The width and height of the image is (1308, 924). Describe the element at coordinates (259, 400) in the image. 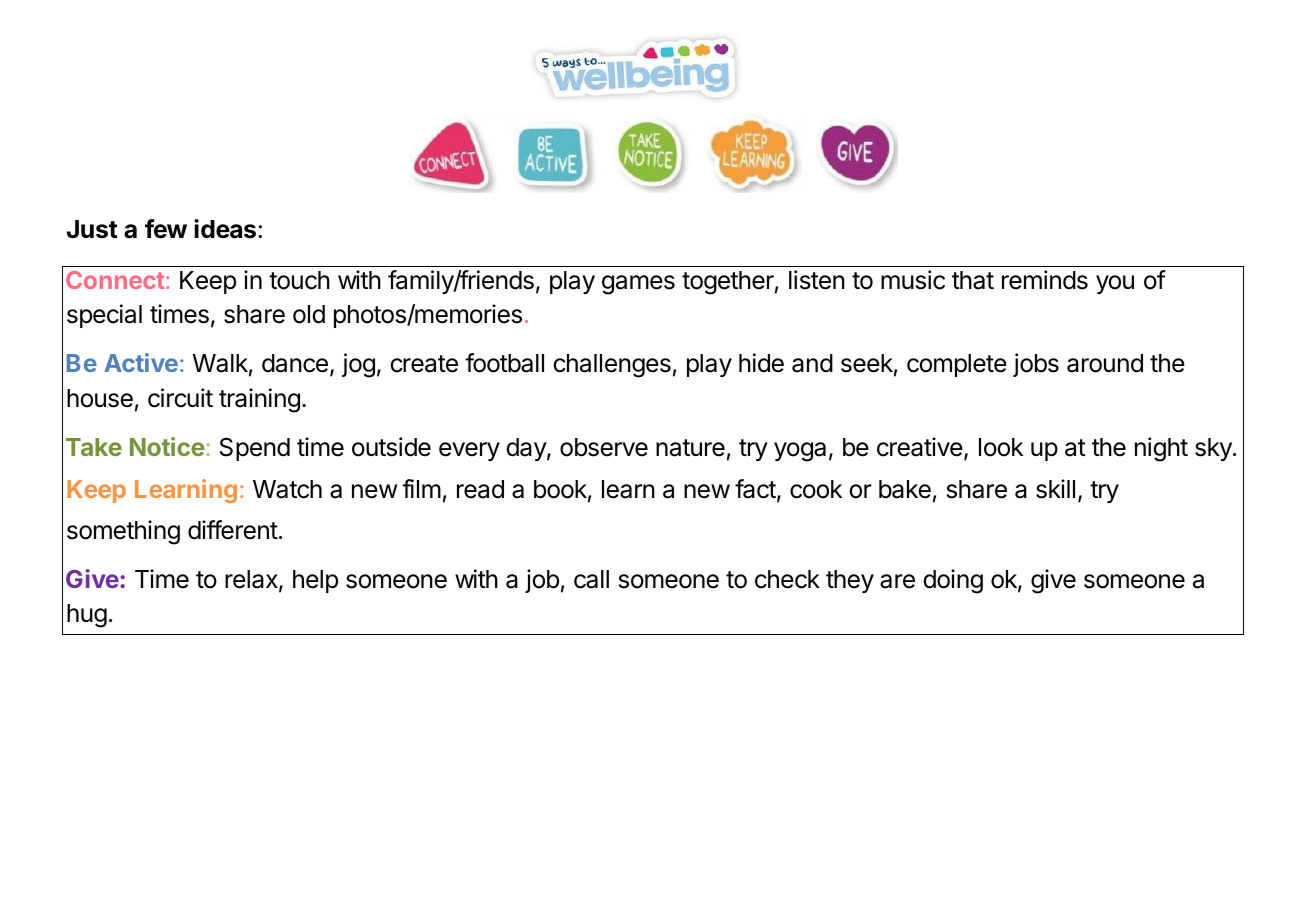

I see `training` at that location.
